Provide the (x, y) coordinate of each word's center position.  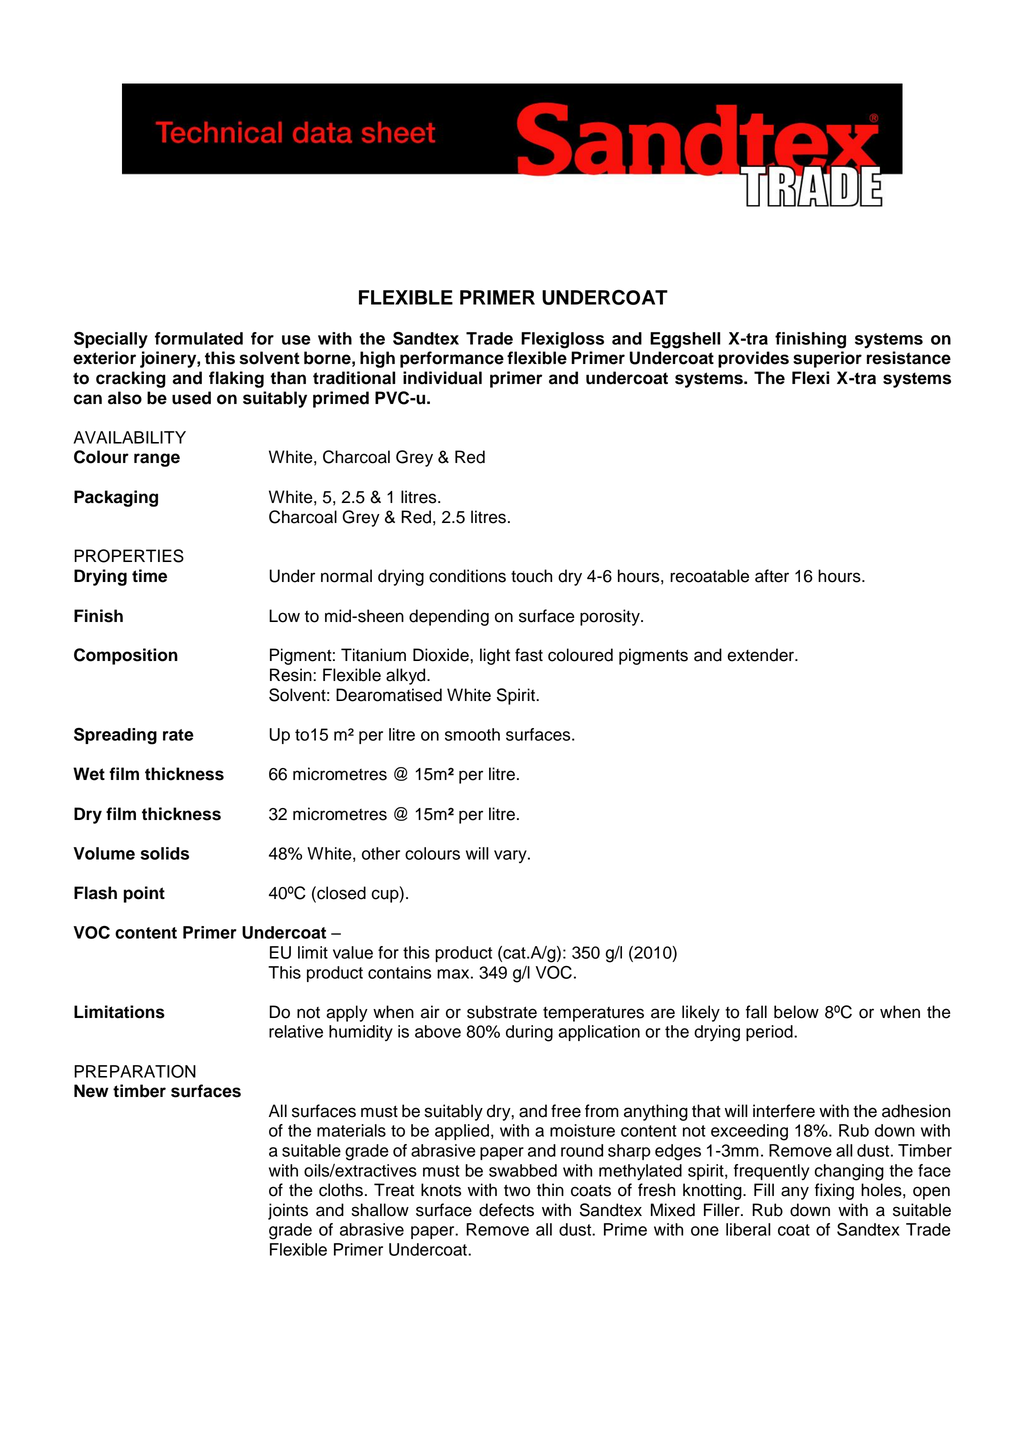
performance (452, 359)
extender (761, 655)
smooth (472, 734)
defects (506, 1210)
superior (827, 359)
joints (288, 1211)
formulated (199, 338)
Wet (89, 774)
